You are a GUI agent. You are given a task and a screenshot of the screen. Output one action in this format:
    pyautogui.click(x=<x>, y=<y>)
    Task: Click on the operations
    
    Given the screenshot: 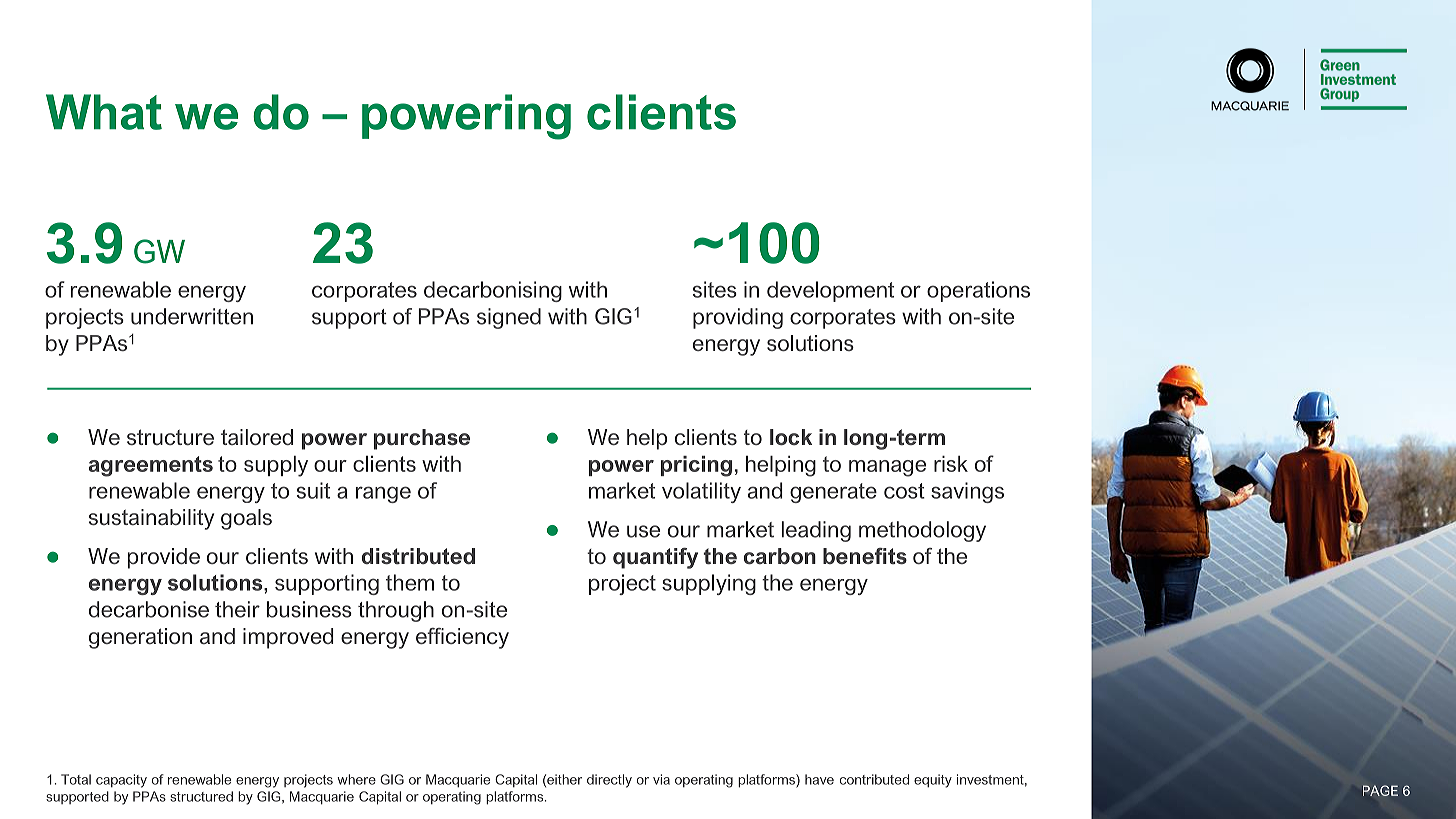 What is the action you would take?
    pyautogui.click(x=978, y=291)
